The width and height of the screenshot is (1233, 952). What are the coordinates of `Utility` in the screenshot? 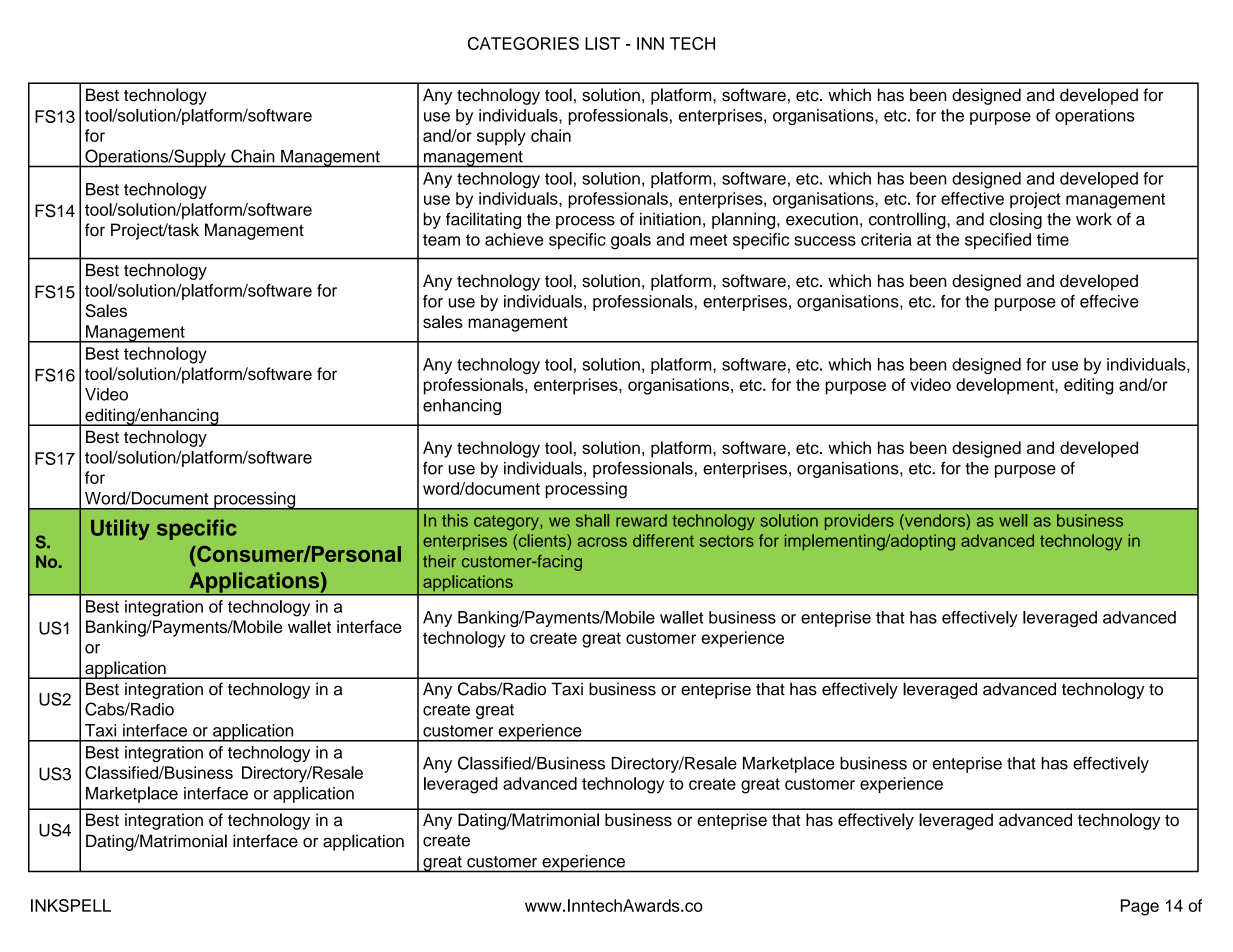 It's located at (120, 529).
